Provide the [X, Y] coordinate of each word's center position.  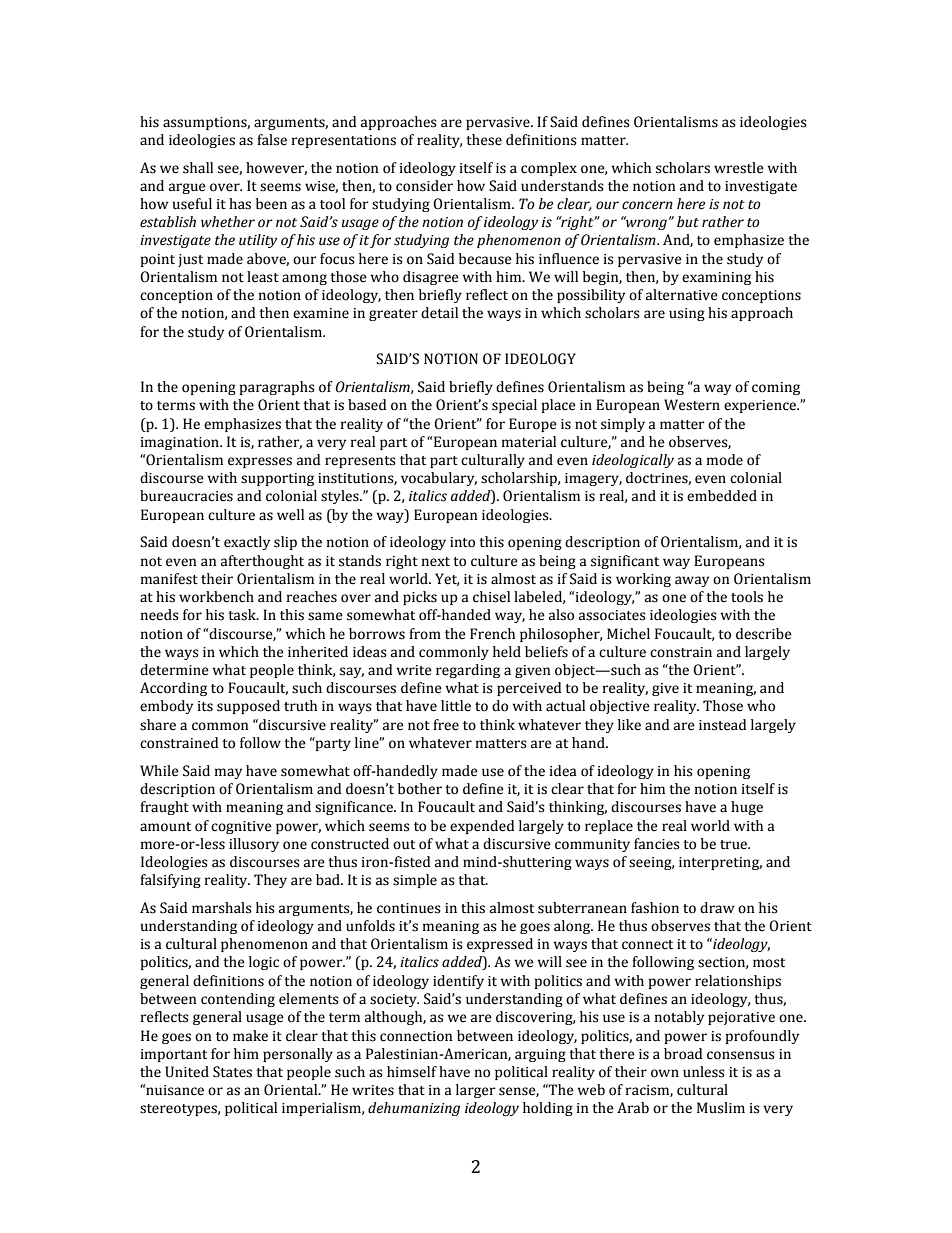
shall [198, 168]
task [243, 615]
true [735, 845]
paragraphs [277, 388]
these [484, 140]
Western [692, 405]
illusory [254, 845]
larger [476, 1091]
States [232, 1072]
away [692, 581]
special [514, 406]
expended [482, 827]
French [492, 634]
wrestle [739, 168]
